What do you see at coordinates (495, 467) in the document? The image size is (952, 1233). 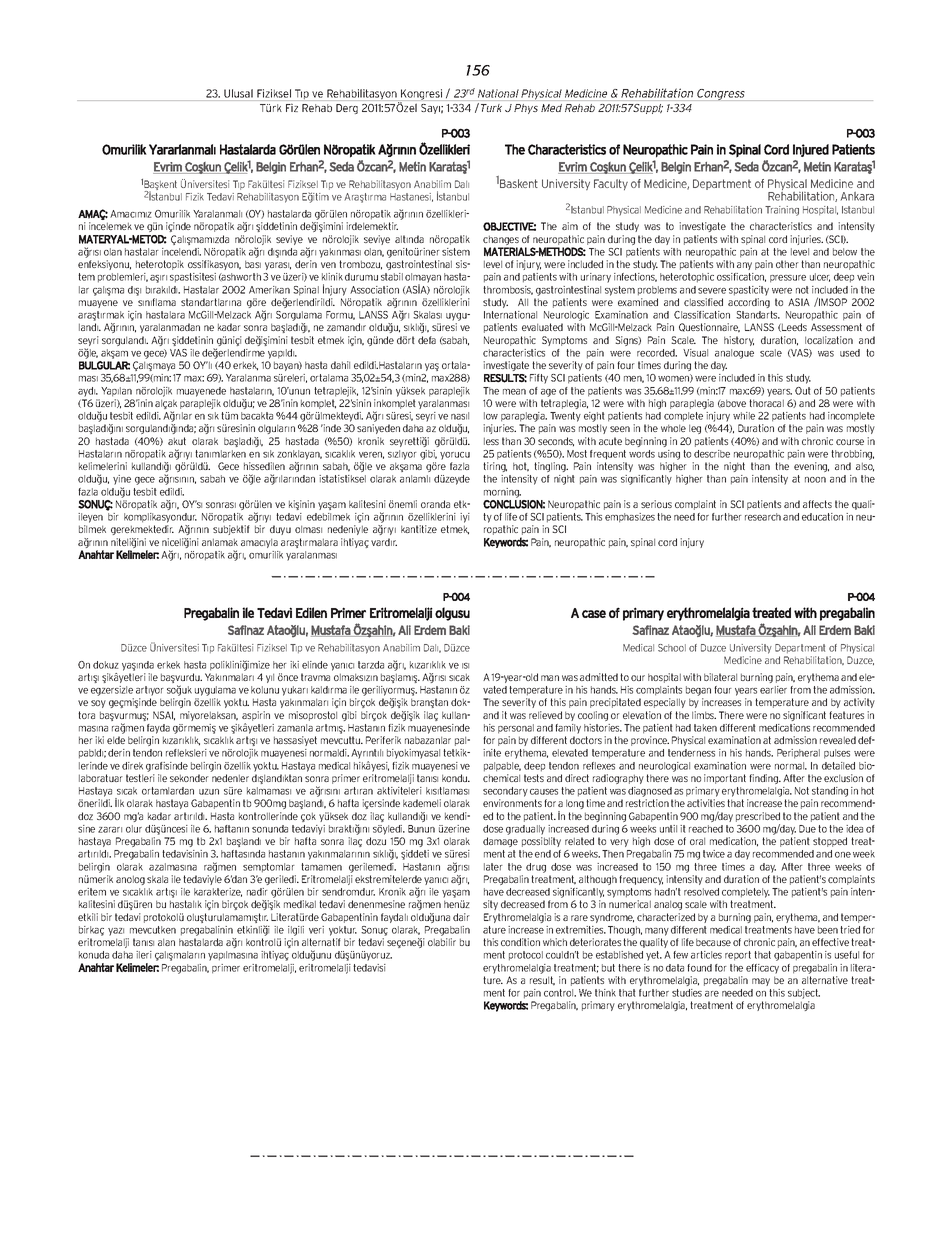 I see `tiring` at bounding box center [495, 467].
